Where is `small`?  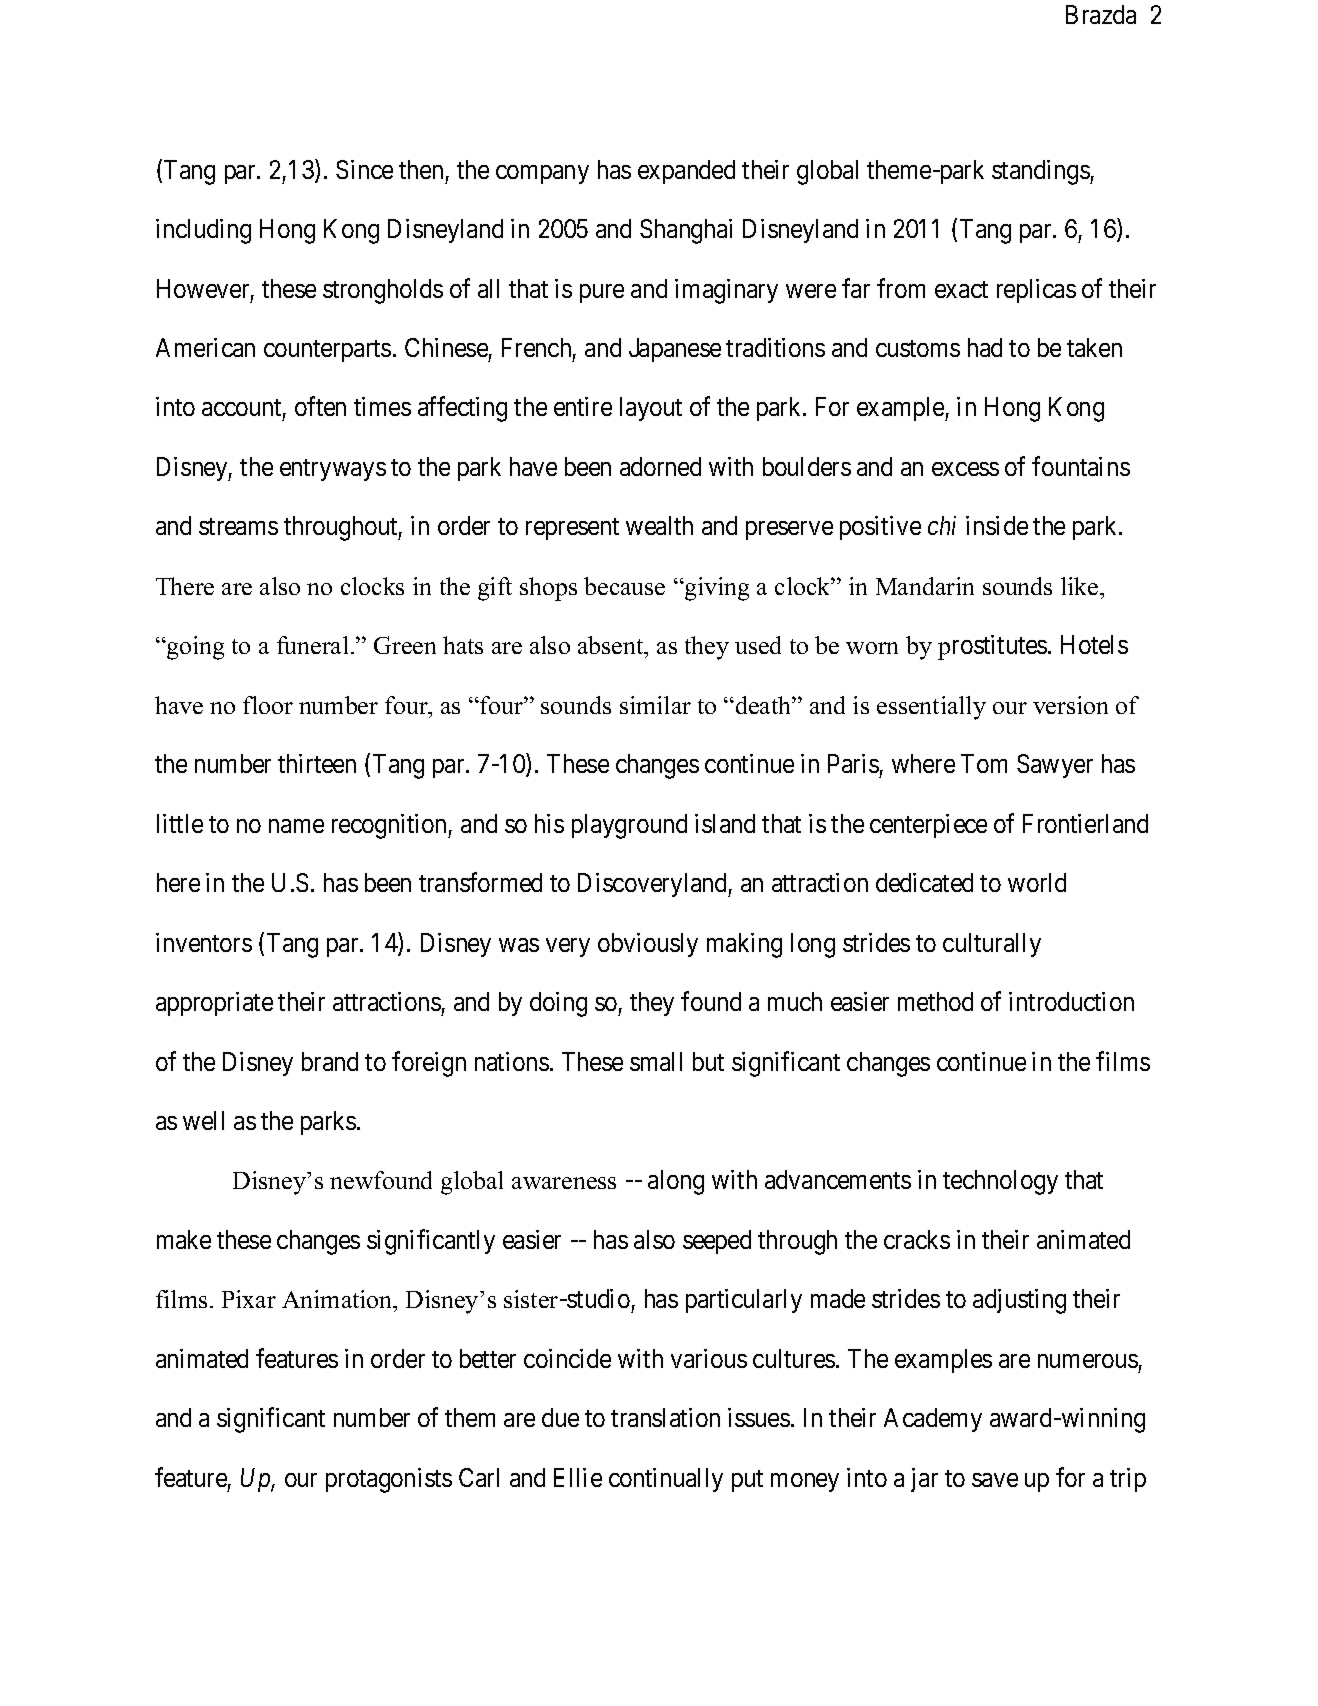 small is located at coordinates (656, 1061).
